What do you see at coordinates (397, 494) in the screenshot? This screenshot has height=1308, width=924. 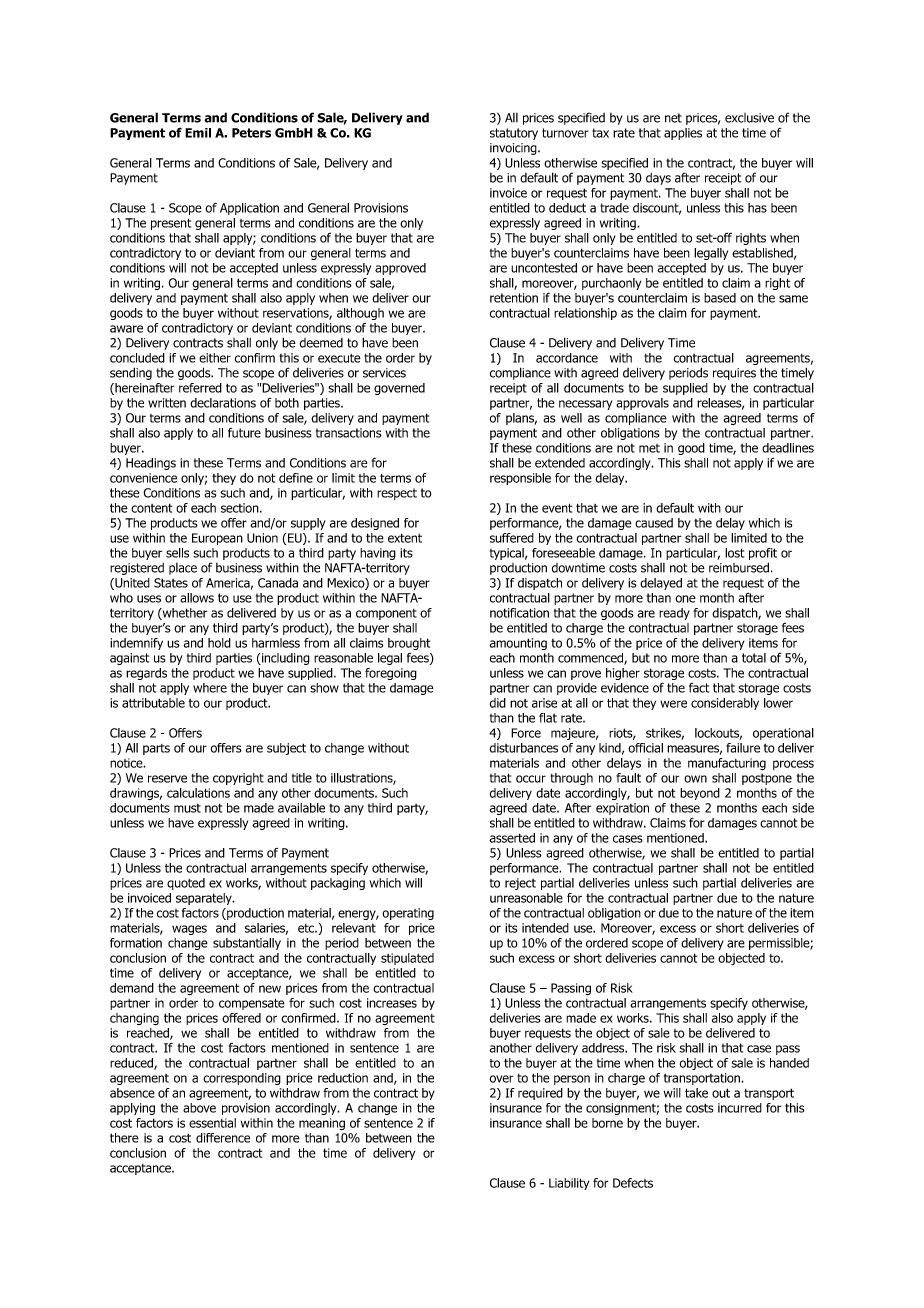 I see `respect` at bounding box center [397, 494].
